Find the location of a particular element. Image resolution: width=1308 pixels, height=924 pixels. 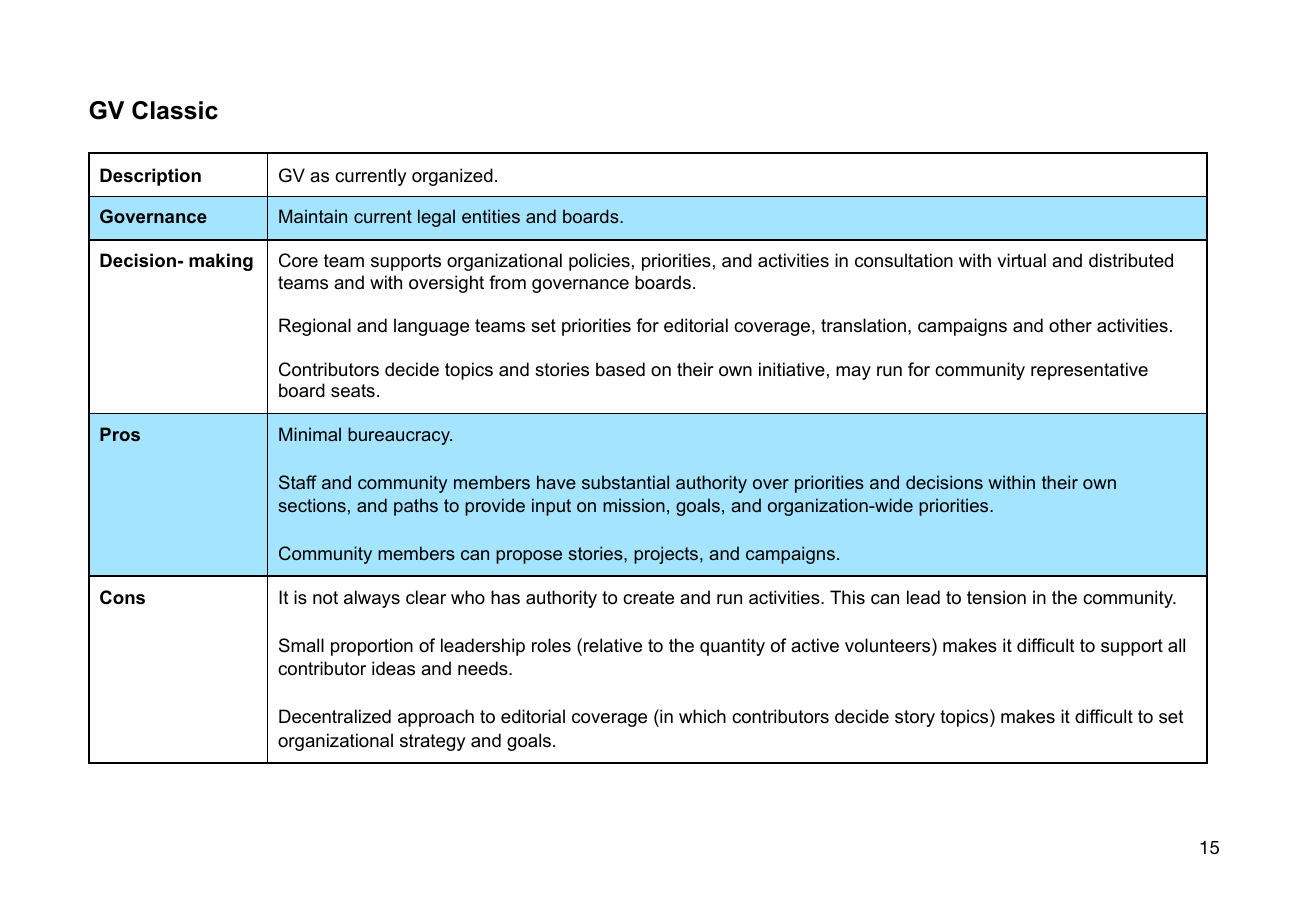

other is located at coordinates (1070, 325).
